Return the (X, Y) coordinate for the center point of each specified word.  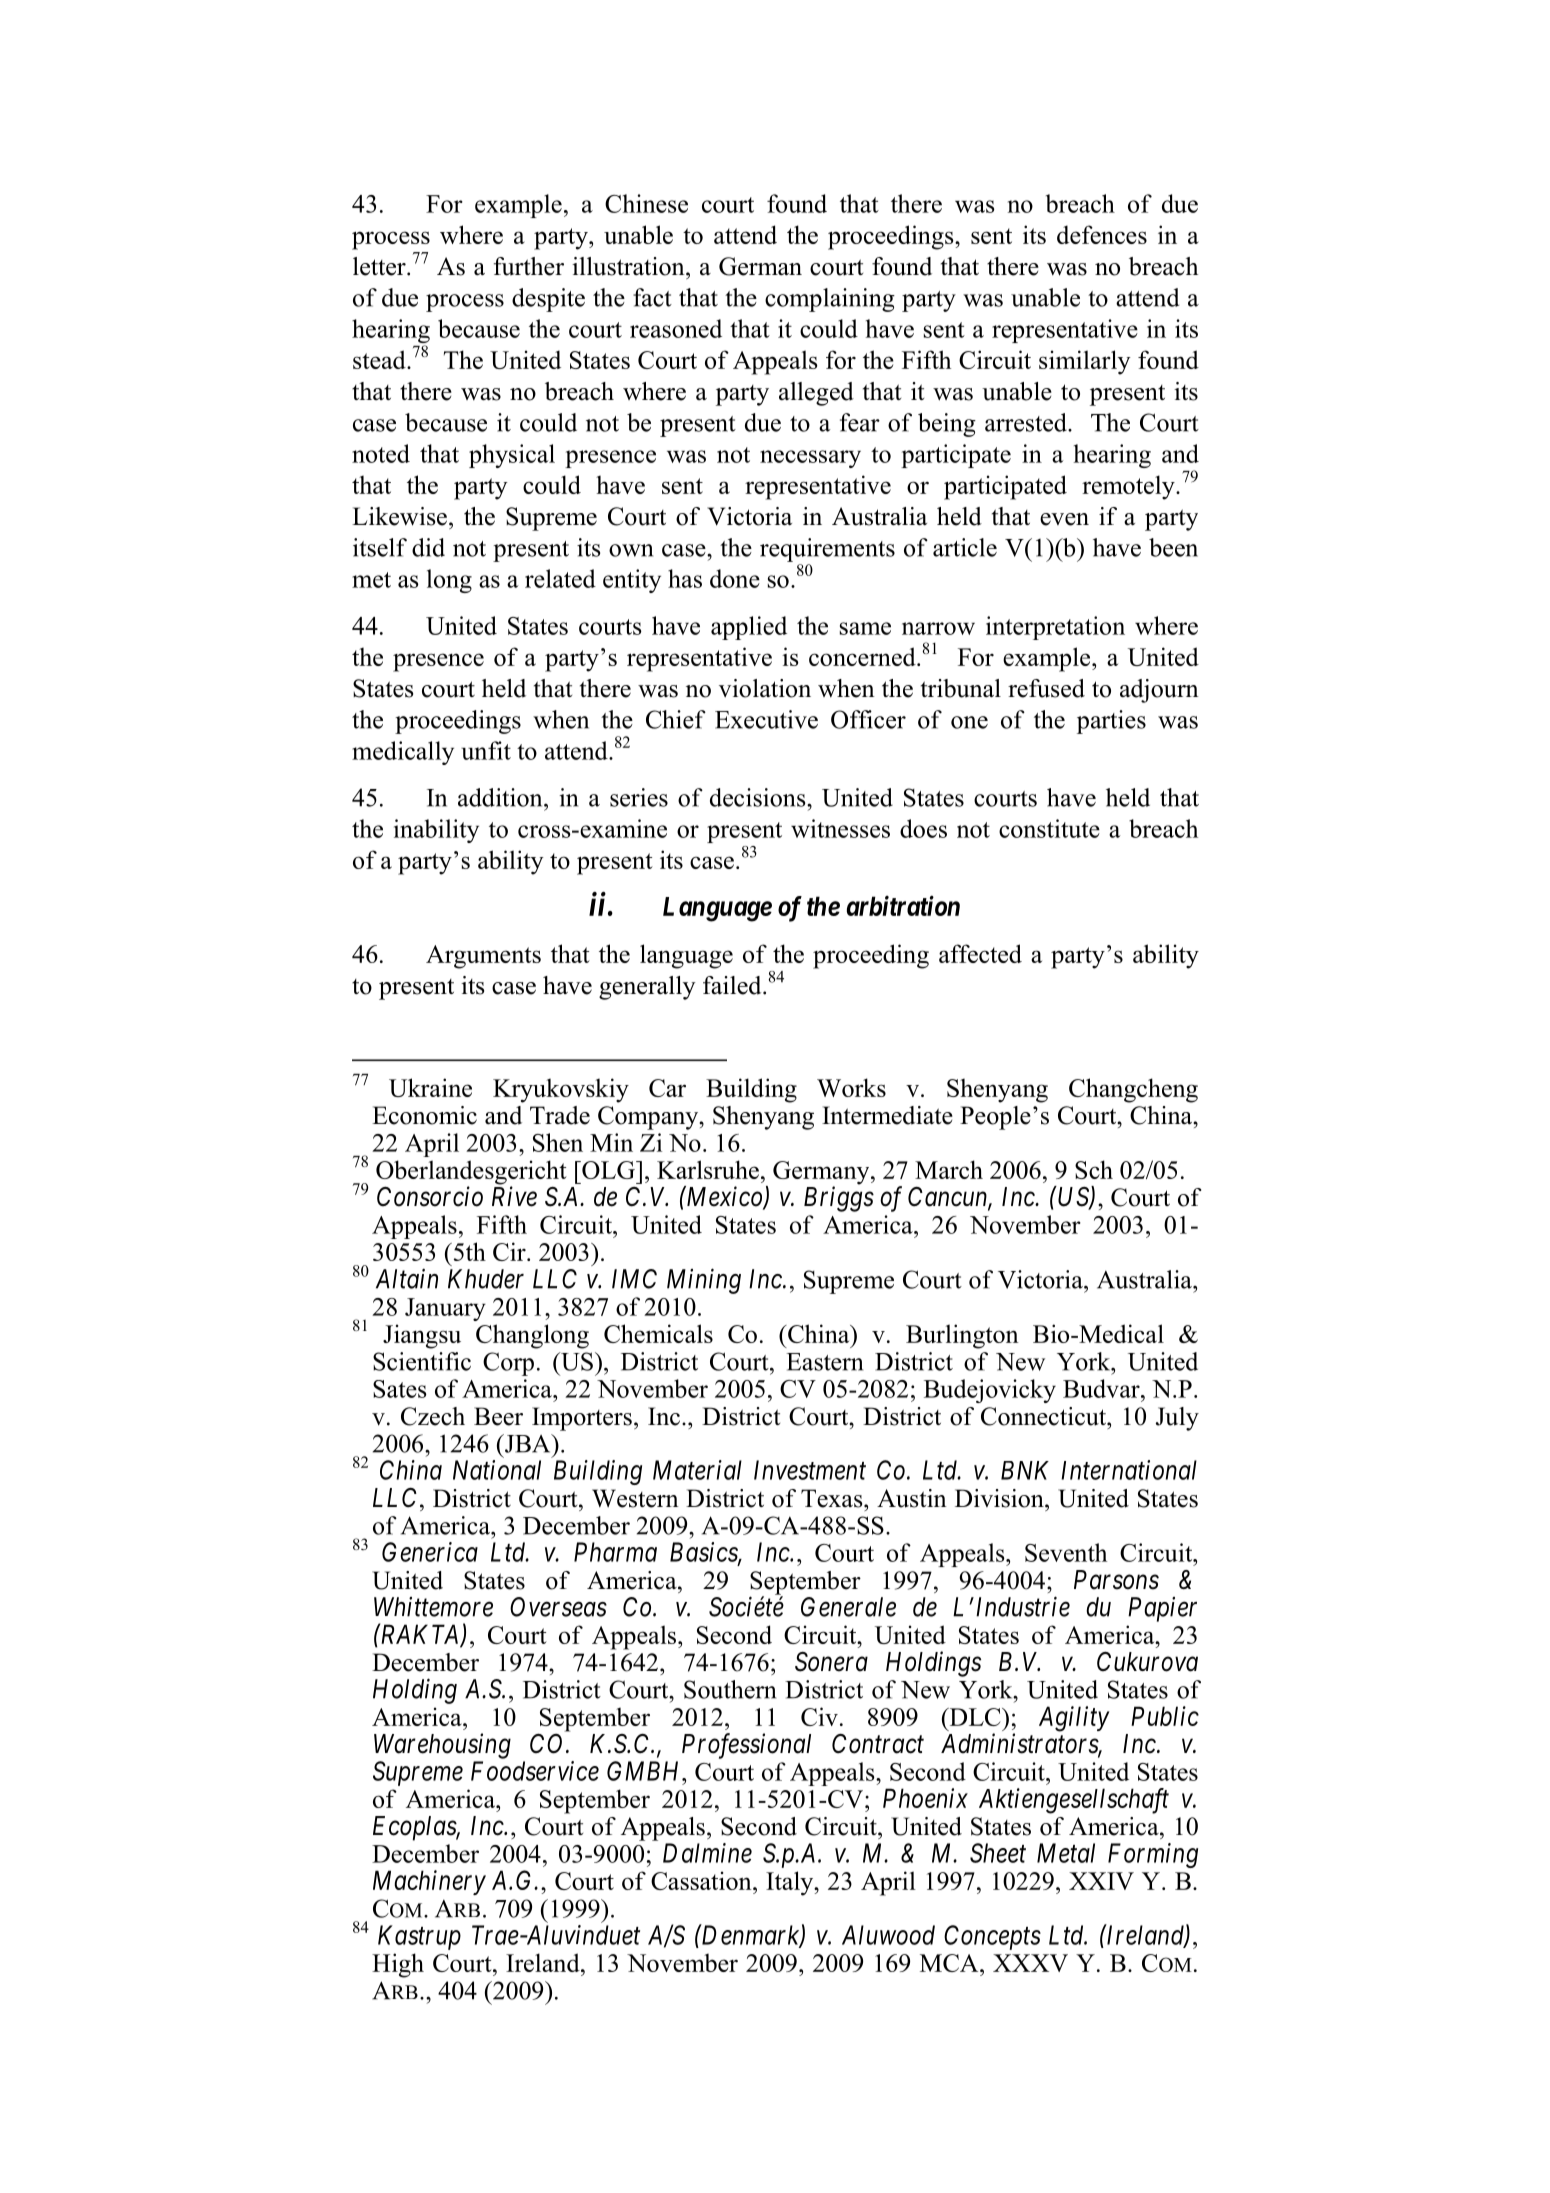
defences (1102, 234)
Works (851, 1087)
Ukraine (430, 1087)
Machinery (429, 1882)
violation (765, 688)
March (949, 1169)
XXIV (1101, 1881)
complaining (830, 300)
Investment (810, 1470)
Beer (498, 1416)
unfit (486, 750)
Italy (791, 1883)
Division (1000, 1498)
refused (1046, 688)
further (529, 266)
